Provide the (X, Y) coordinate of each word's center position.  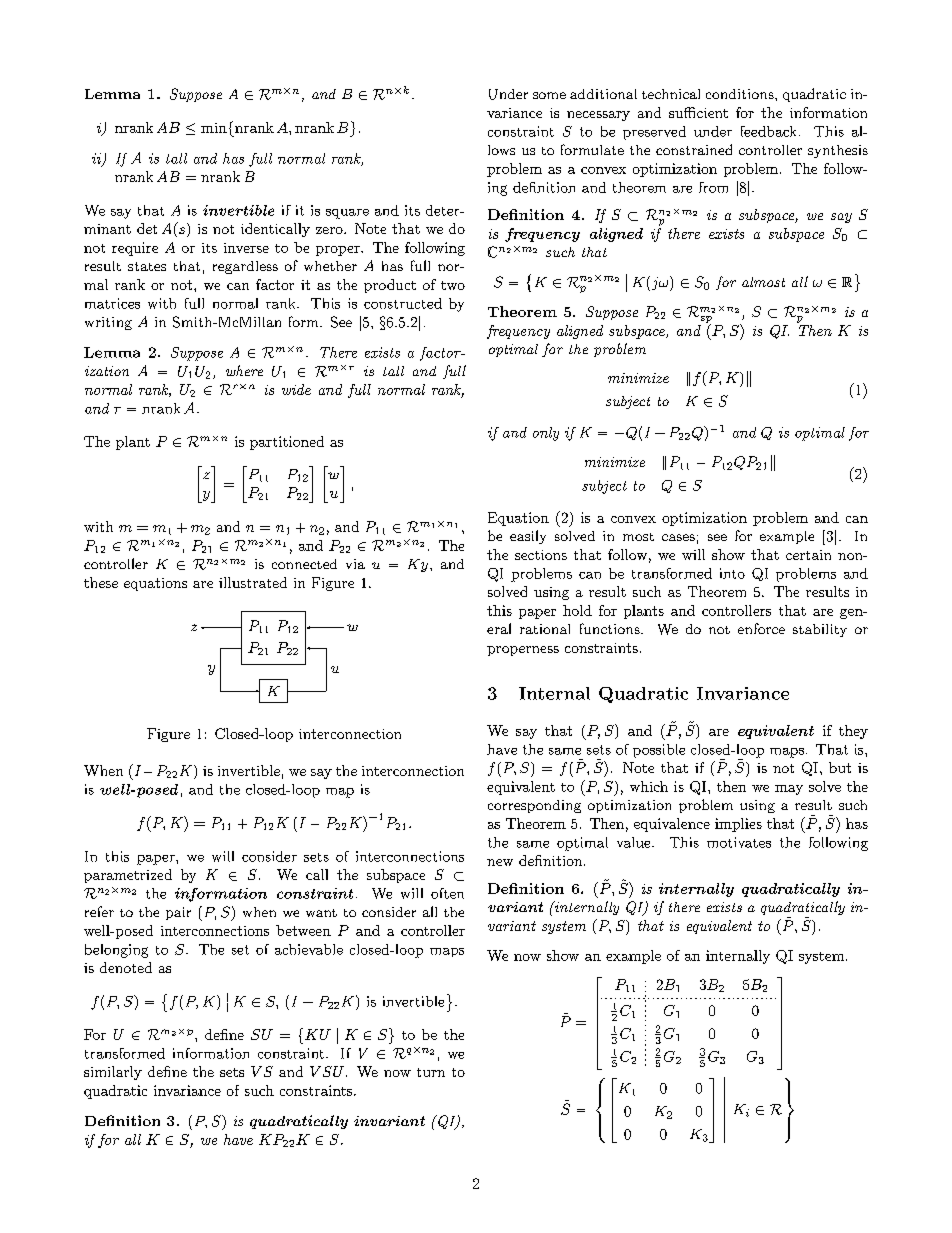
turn (431, 1072)
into (732, 573)
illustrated (253, 582)
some (549, 95)
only (546, 434)
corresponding (534, 806)
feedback (768, 131)
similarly (113, 1073)
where (244, 370)
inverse (246, 248)
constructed (403, 303)
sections (541, 555)
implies (738, 825)
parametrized (128, 876)
